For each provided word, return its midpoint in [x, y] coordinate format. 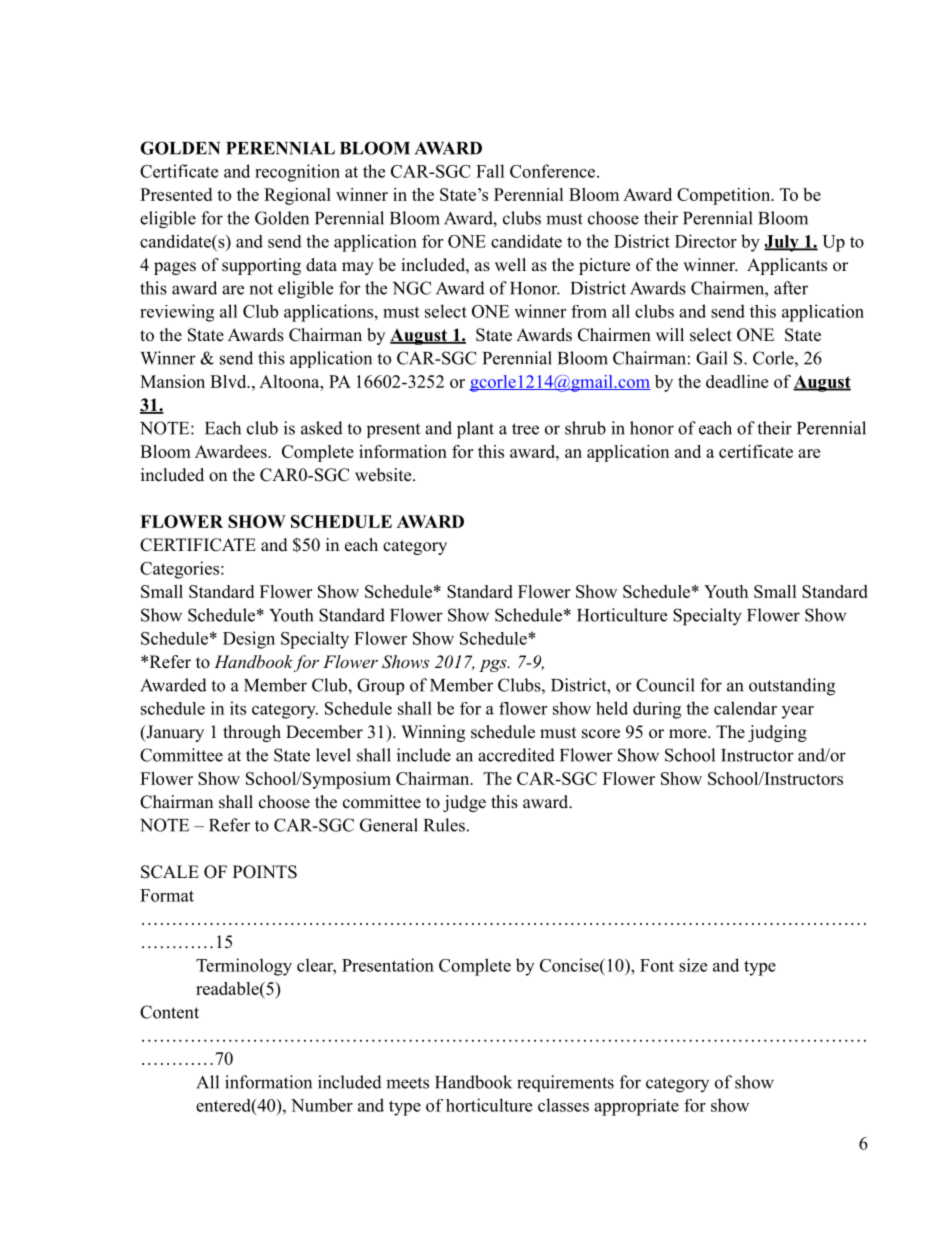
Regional [297, 196]
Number [322, 1105]
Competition [725, 196]
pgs [494, 665]
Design [249, 640]
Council [665, 685]
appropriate [636, 1107]
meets [407, 1083]
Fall [490, 171]
